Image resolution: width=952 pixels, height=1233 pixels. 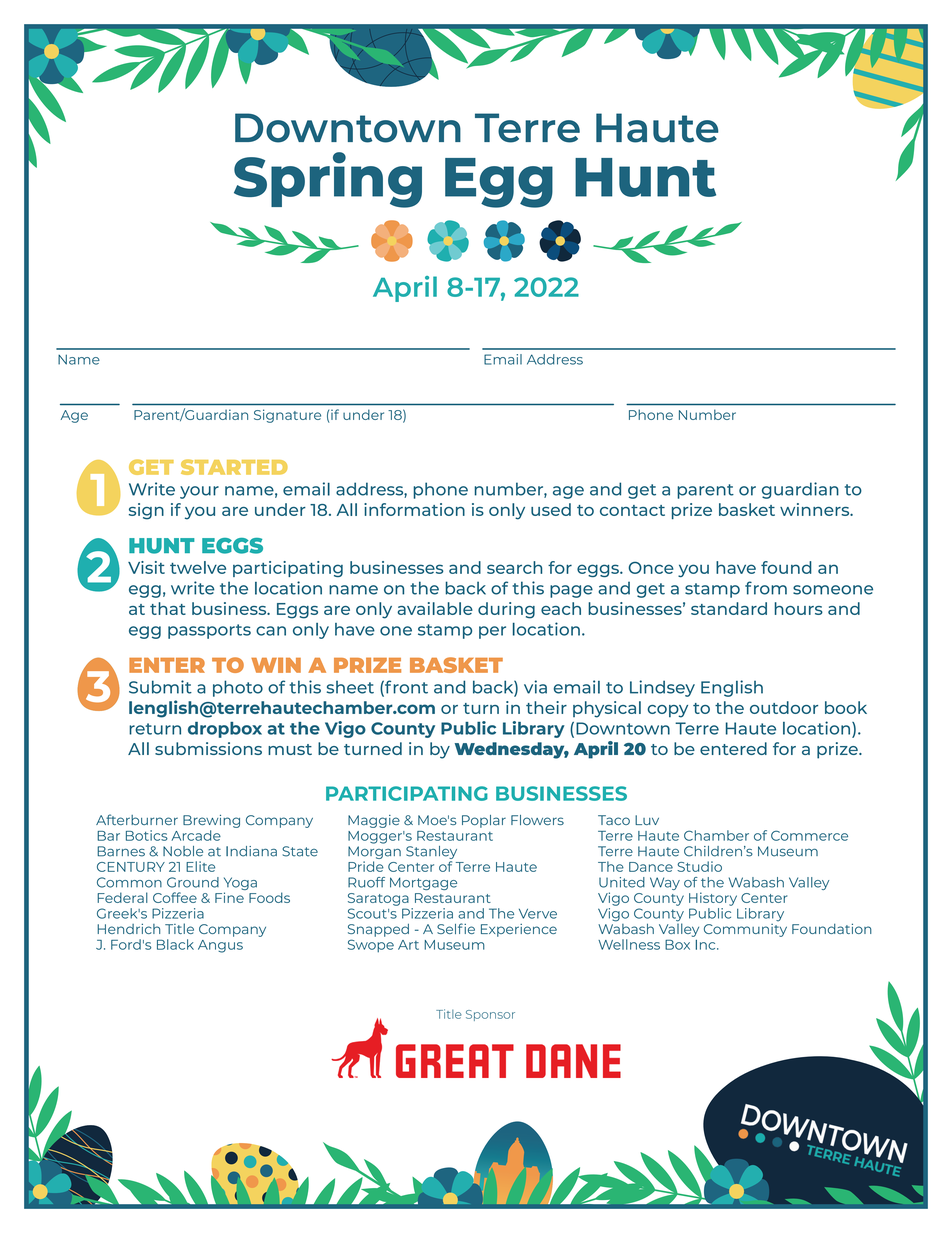 I want to click on via, so click(x=535, y=687).
